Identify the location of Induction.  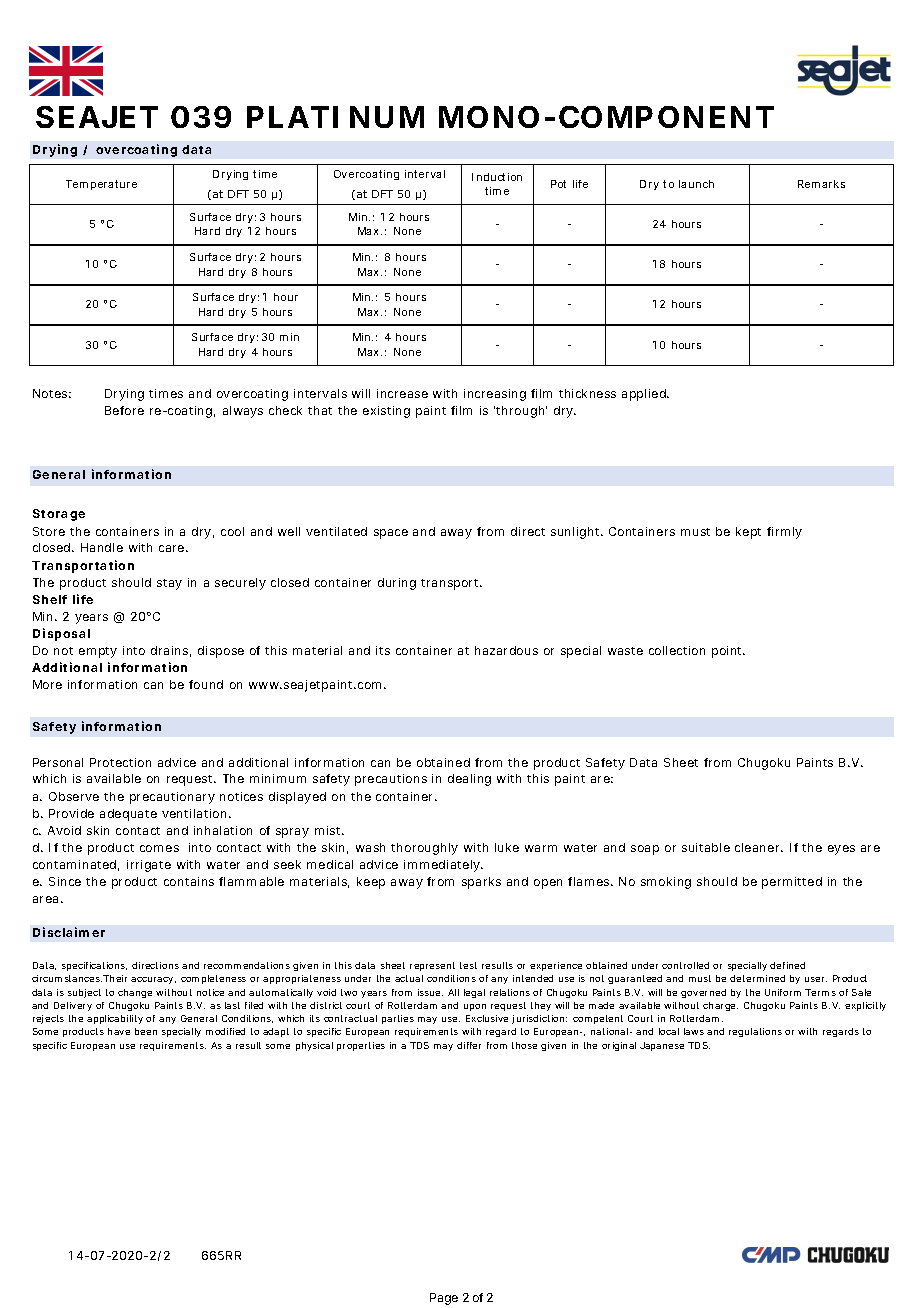
(497, 177).
